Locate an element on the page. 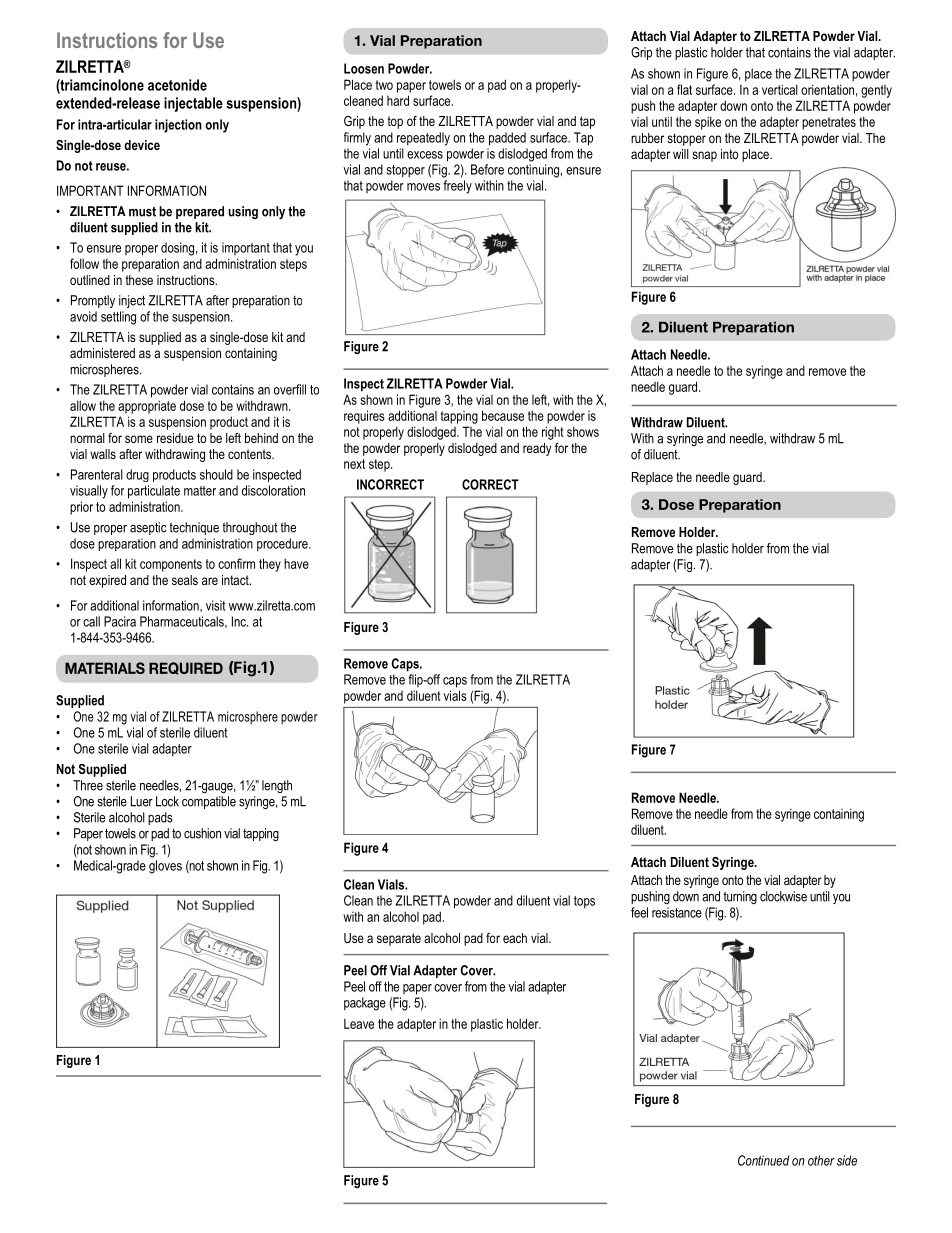 The width and height of the page is (952, 1233). shows is located at coordinates (583, 431).
